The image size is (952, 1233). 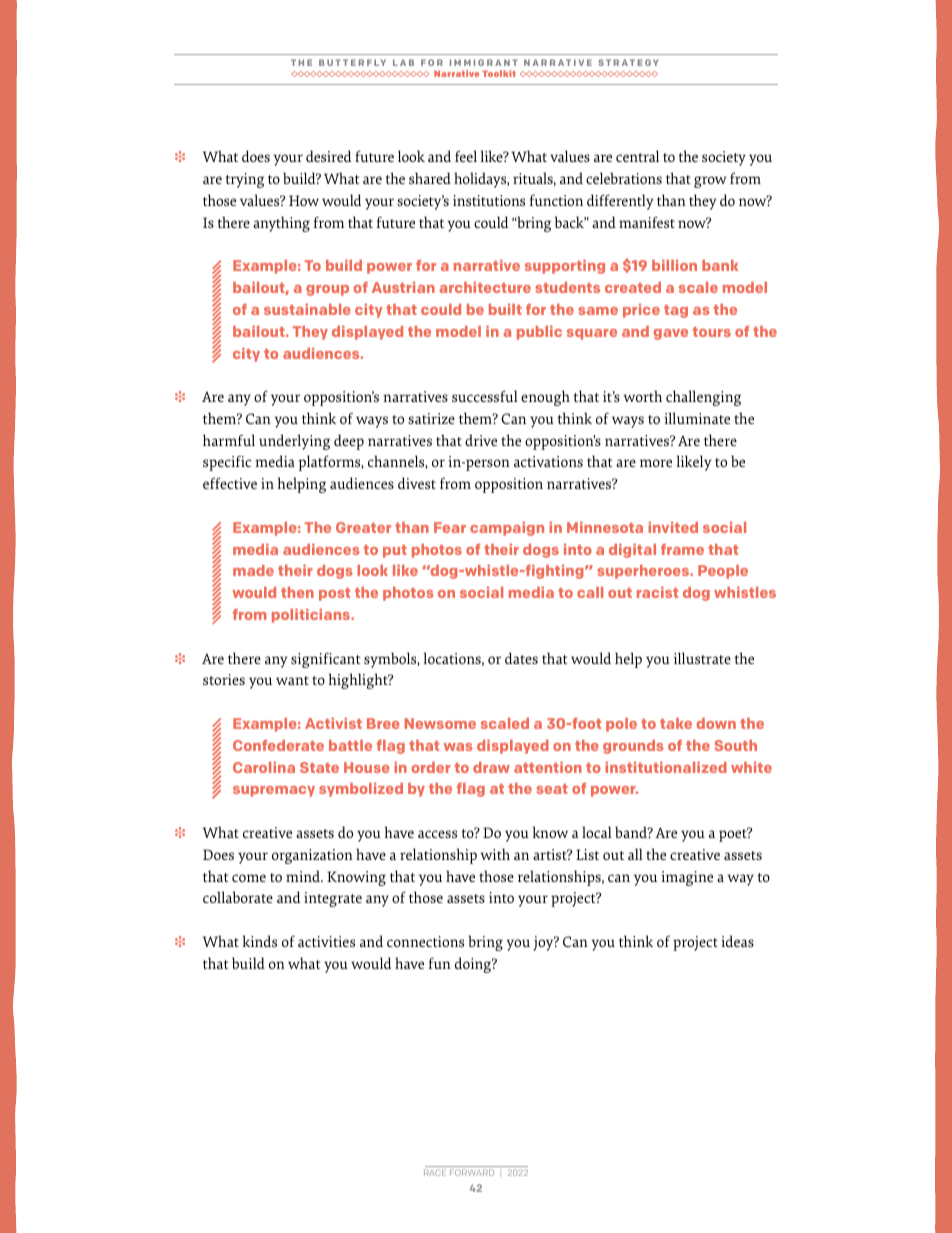 I want to click on underlying, so click(x=294, y=442).
